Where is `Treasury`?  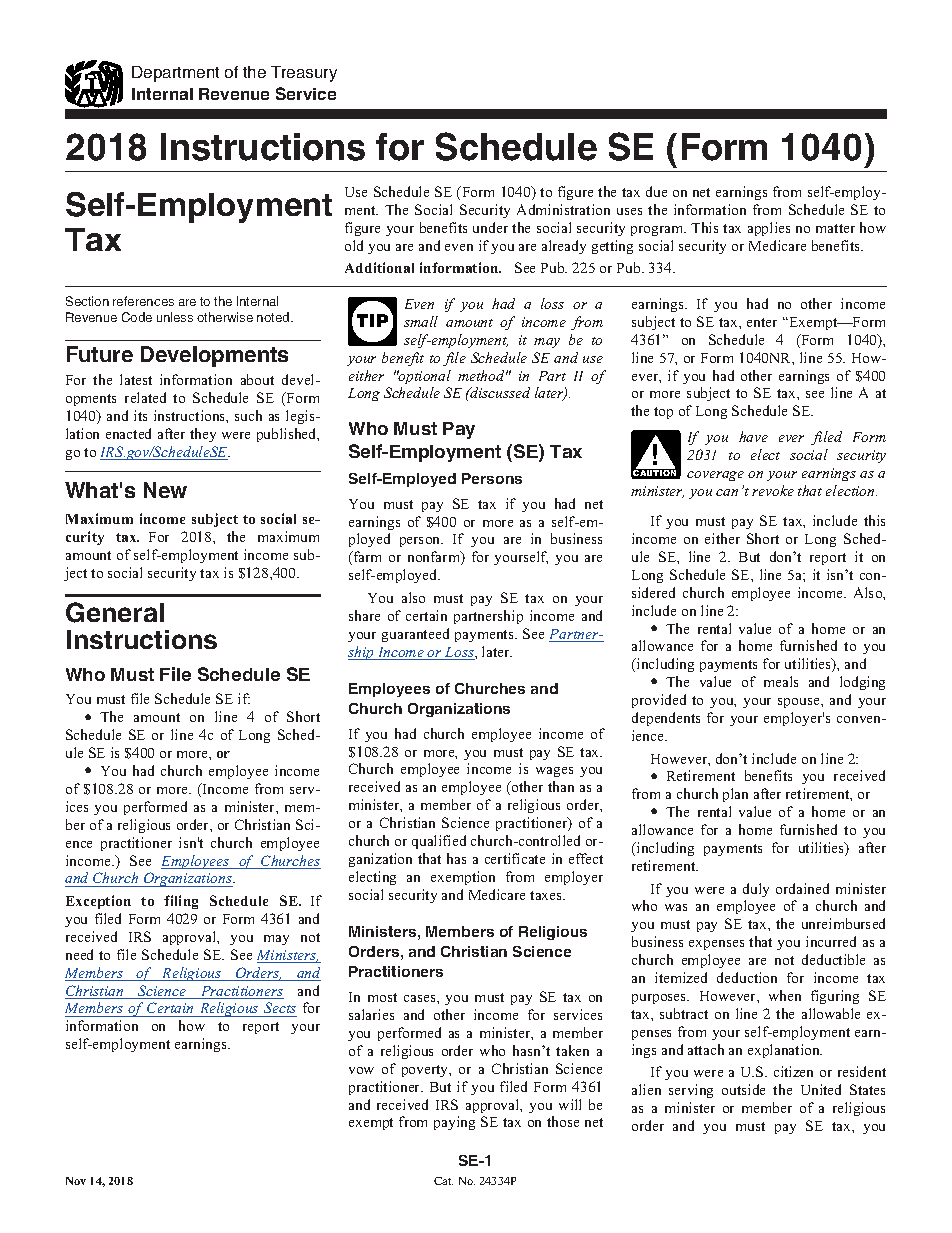
Treasury is located at coordinates (304, 74).
